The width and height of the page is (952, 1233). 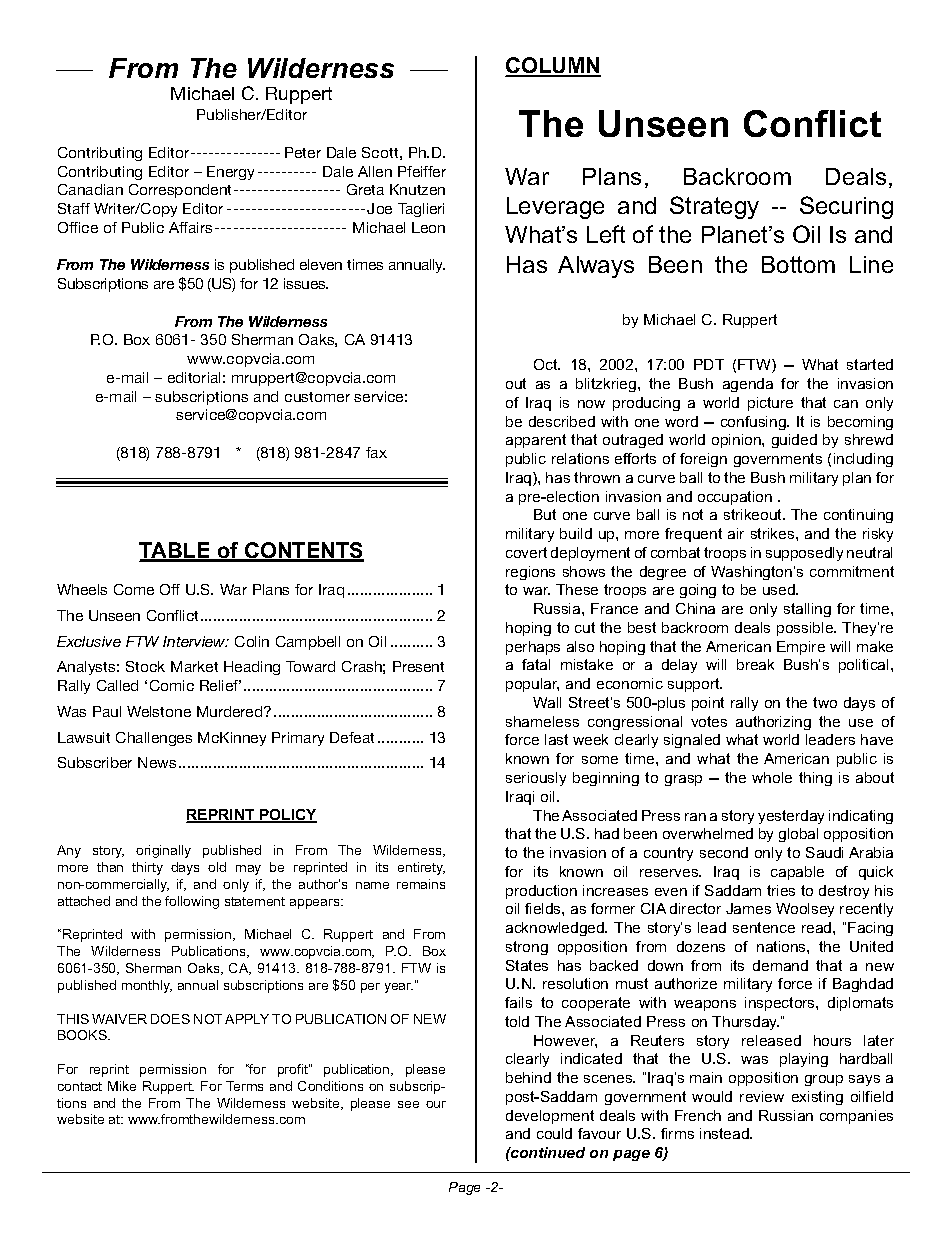 I want to click on COLUMN, so click(x=553, y=66).
